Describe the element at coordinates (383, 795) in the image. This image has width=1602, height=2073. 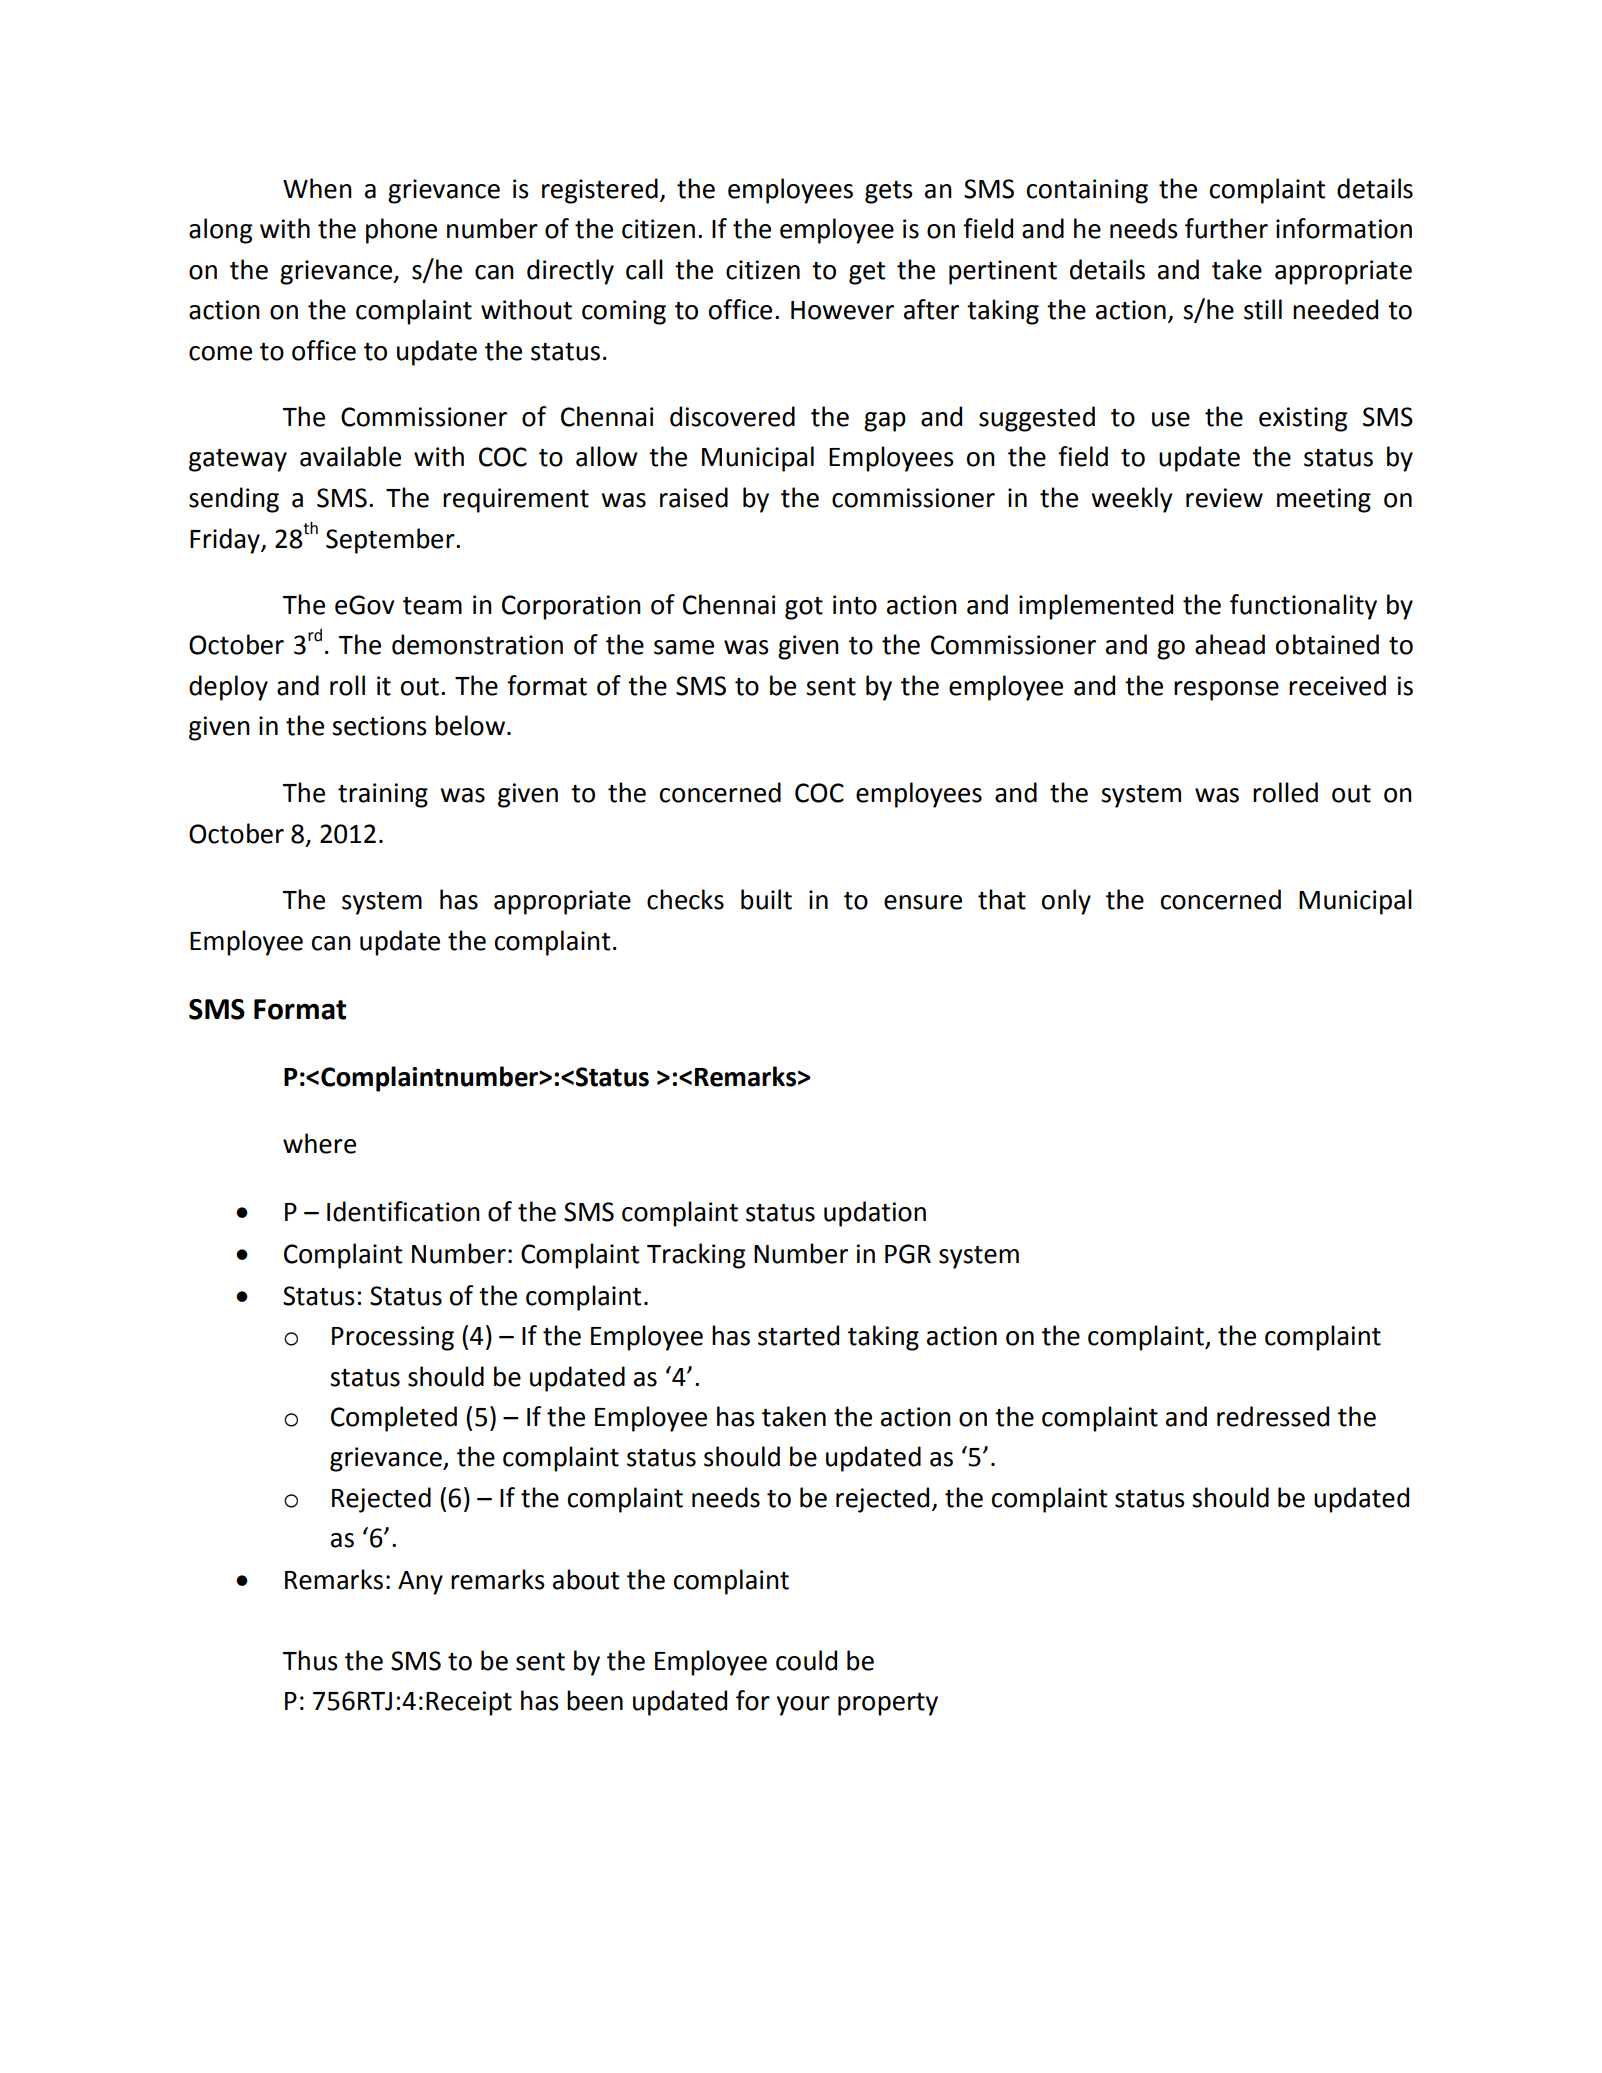
I see `training` at that location.
